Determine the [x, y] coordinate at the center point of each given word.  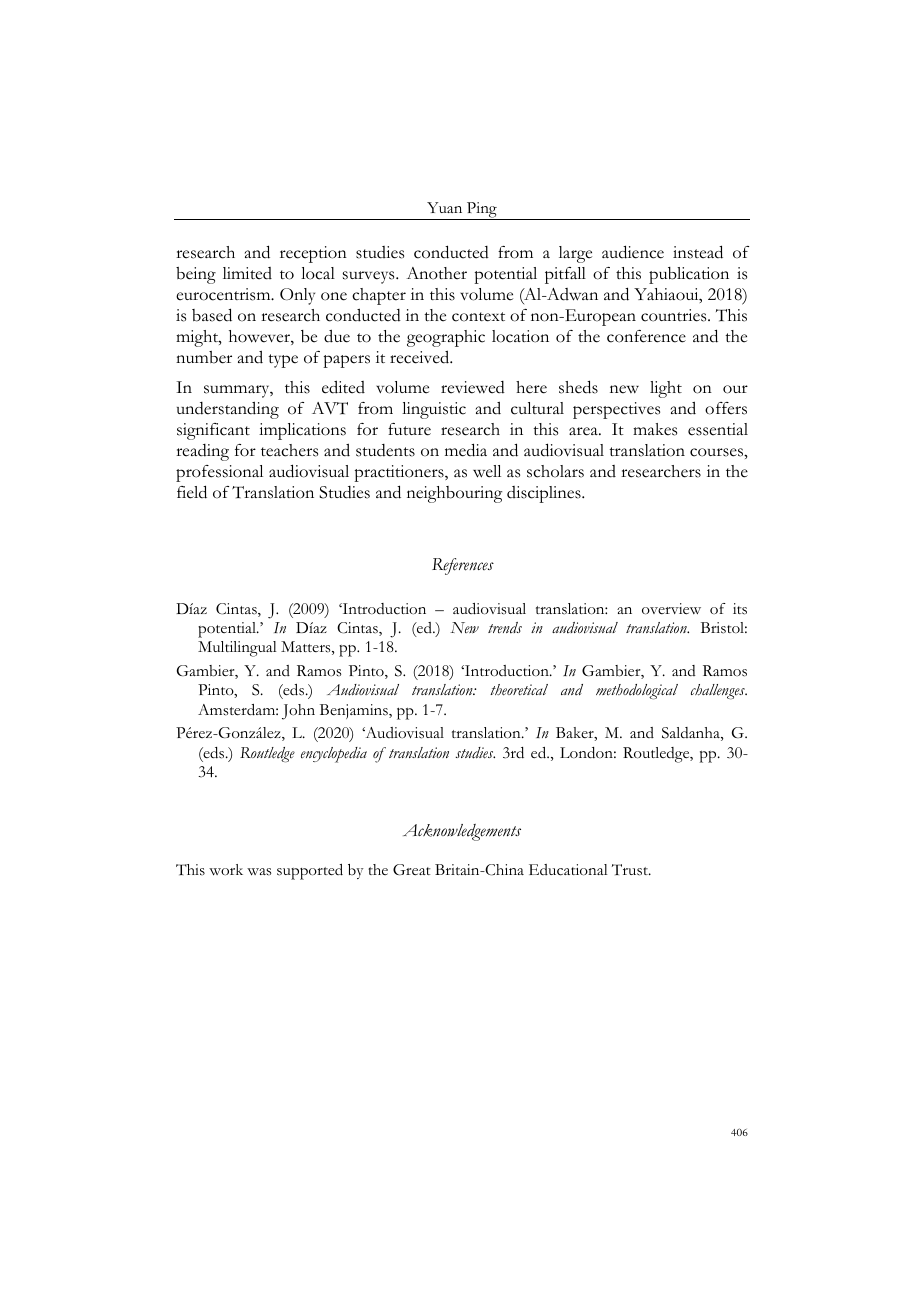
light [666, 389]
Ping [482, 211]
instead [698, 252]
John [298, 712]
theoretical [519, 690]
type [283, 361]
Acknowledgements [462, 832]
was [259, 872]
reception [313, 254]
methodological [637, 692]
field [192, 492]
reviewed [473, 387]
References [463, 566]
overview [671, 609]
